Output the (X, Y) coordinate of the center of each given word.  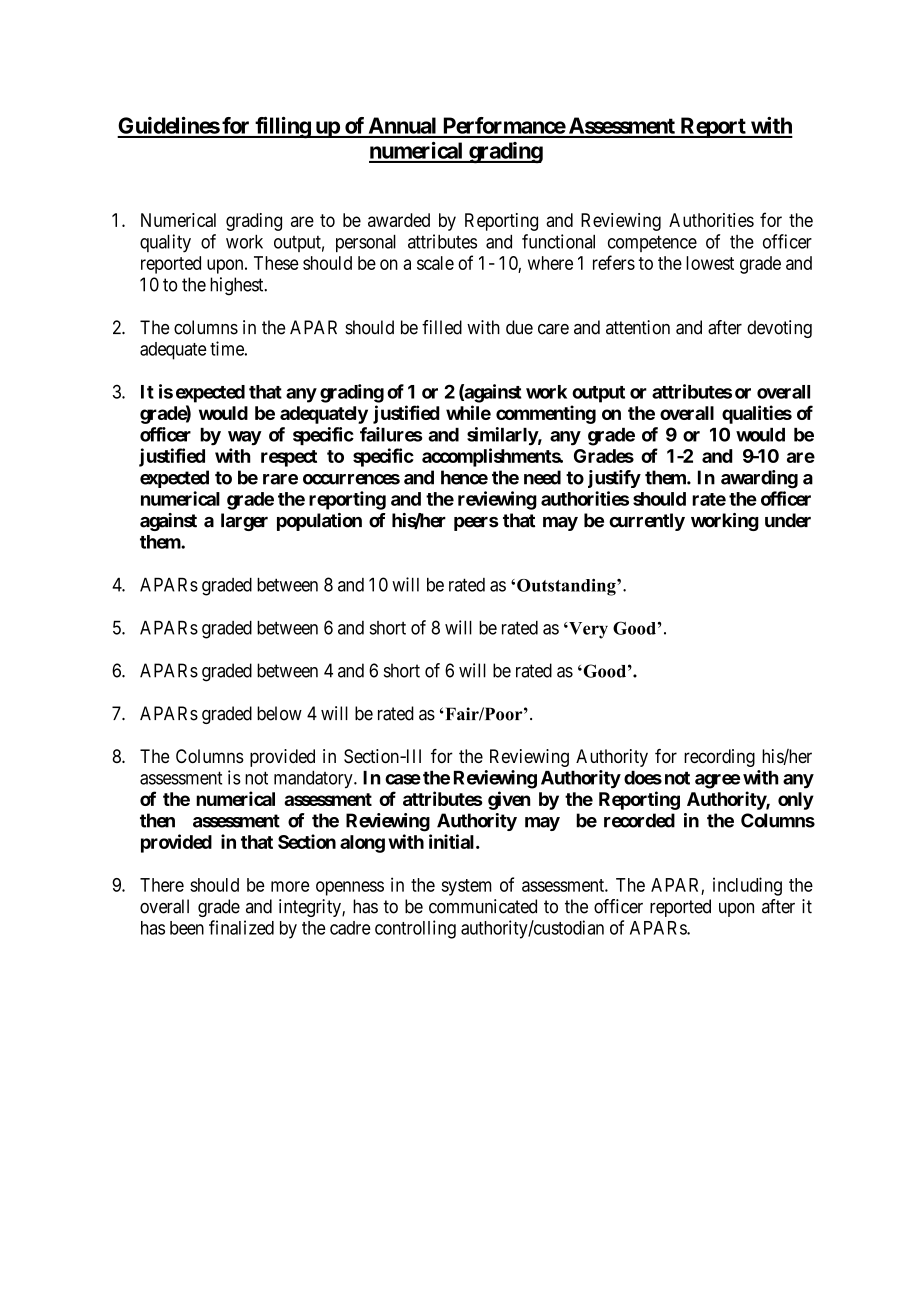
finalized (241, 927)
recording (719, 758)
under (788, 520)
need (542, 477)
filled (442, 327)
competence (652, 243)
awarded (399, 220)
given (509, 800)
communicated (483, 906)
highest (238, 286)
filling (282, 127)
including (747, 886)
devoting (779, 329)
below (279, 713)
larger (244, 522)
